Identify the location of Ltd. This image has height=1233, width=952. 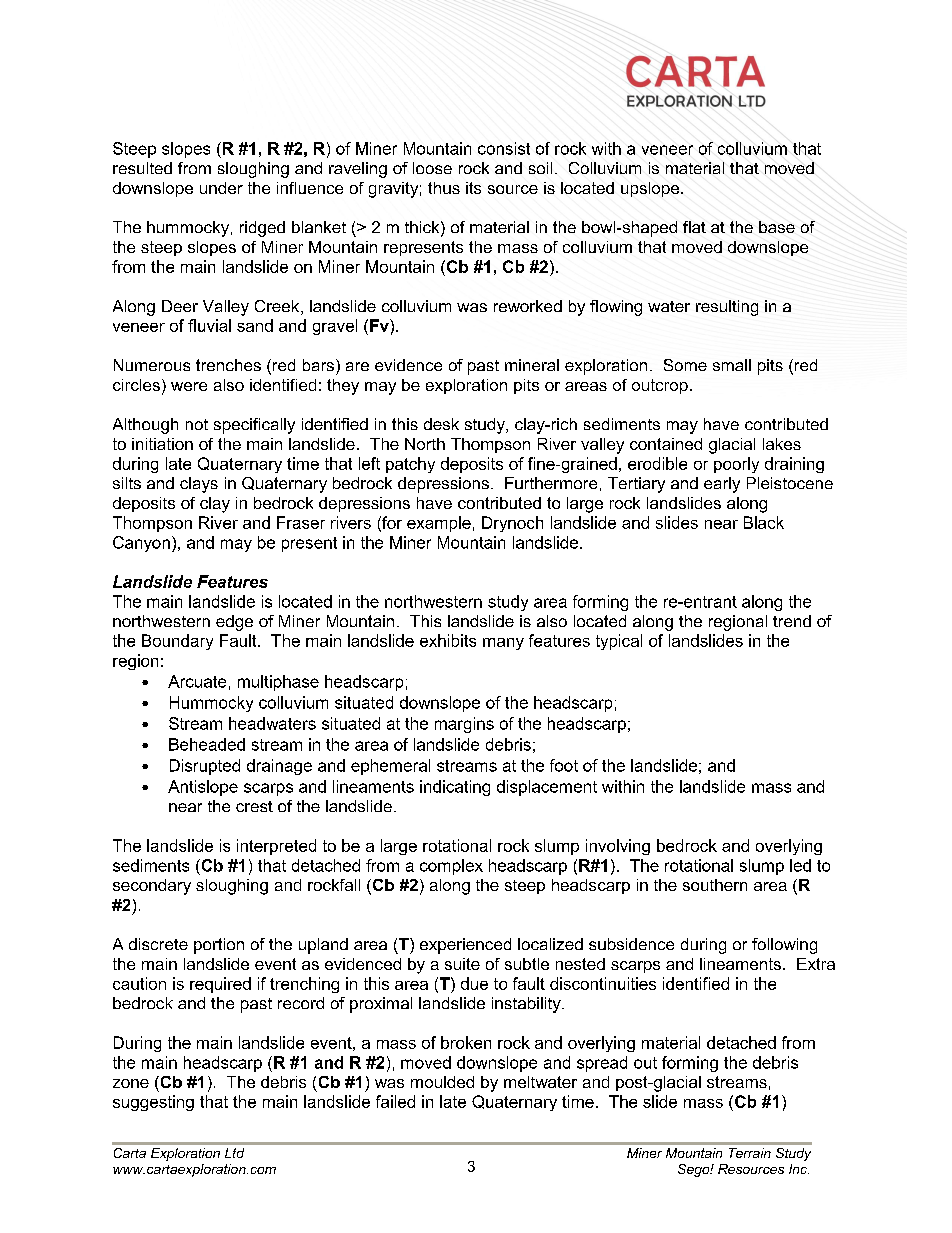
(234, 1153).
